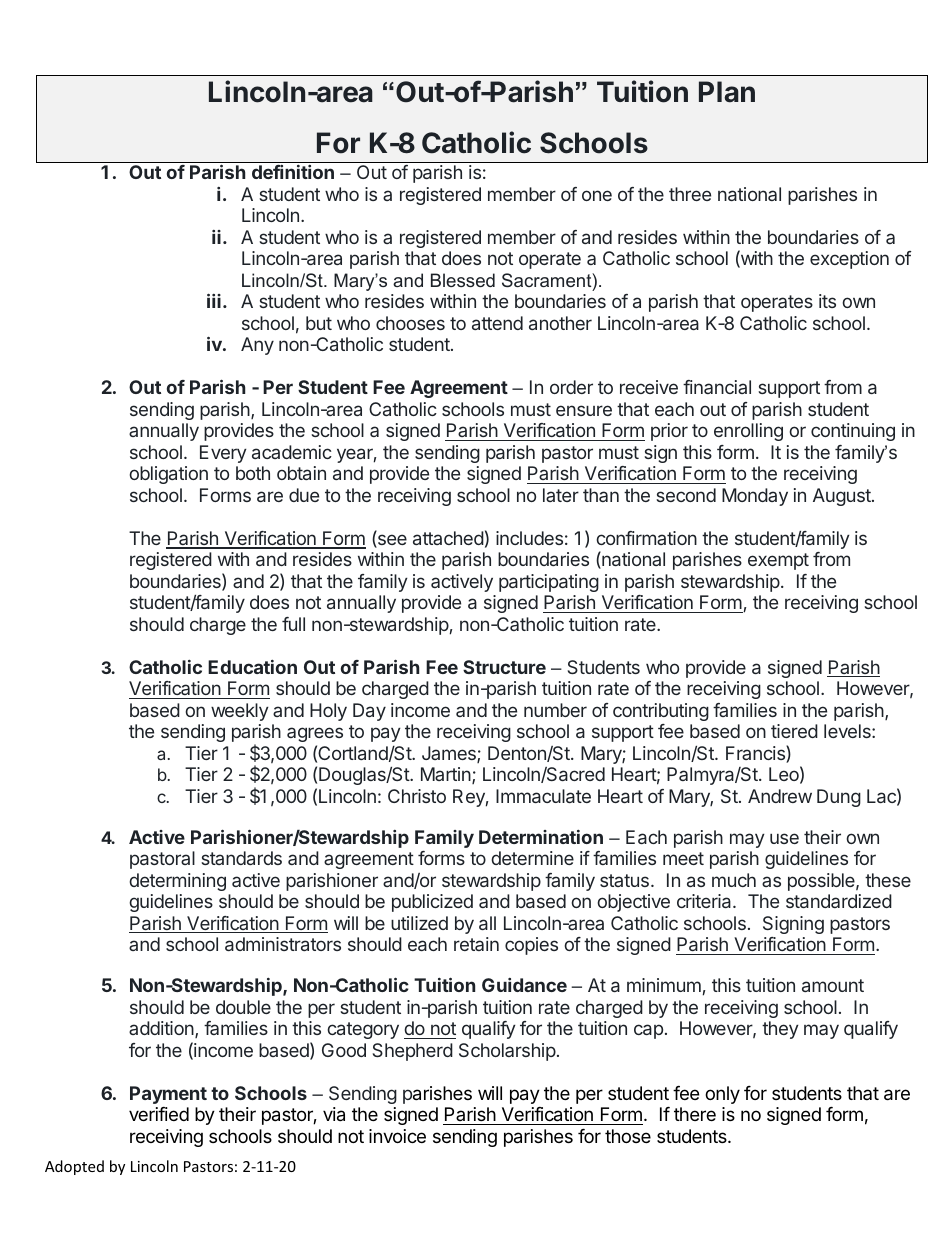 The height and width of the page is (1233, 952). Describe the element at coordinates (690, 194) in the page. I see `three` at that location.
